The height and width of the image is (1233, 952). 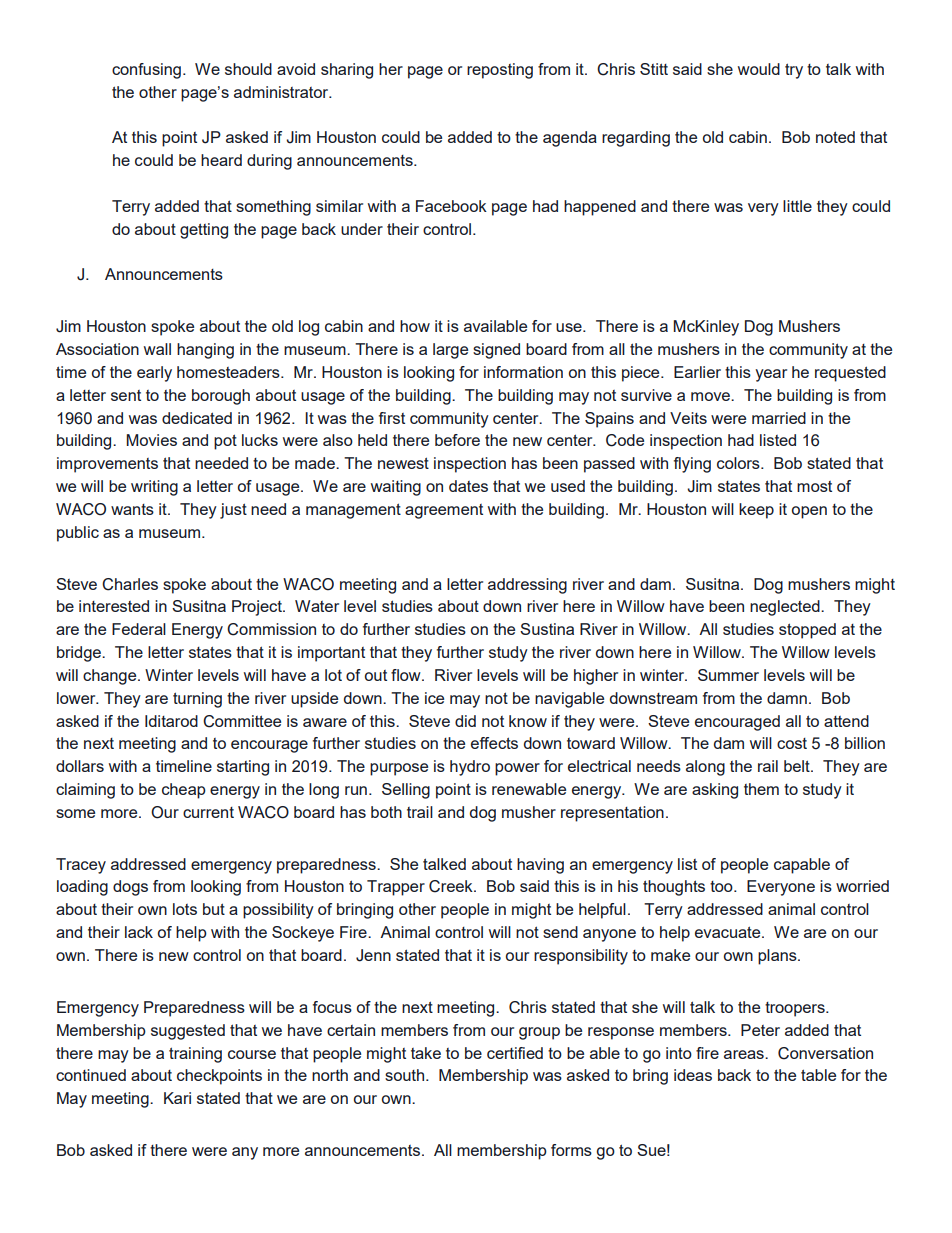 What do you see at coordinates (759, 69) in the image?
I see `would` at bounding box center [759, 69].
